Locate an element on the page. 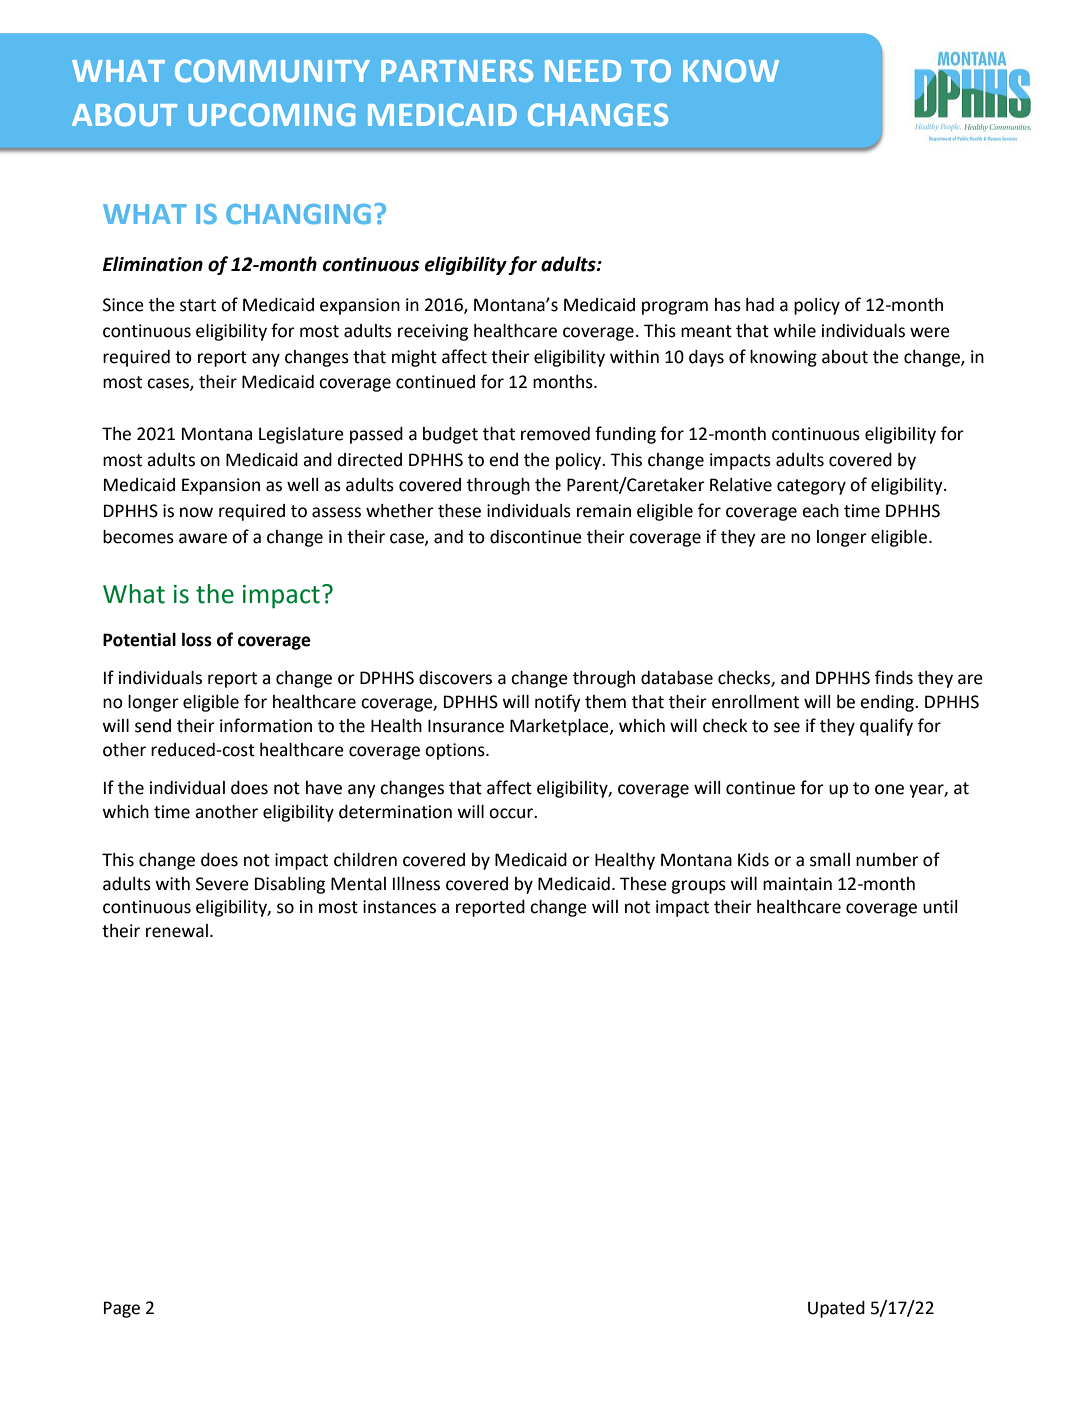 Image resolution: width=1088 pixels, height=1407 pixels. instances is located at coordinates (399, 907).
